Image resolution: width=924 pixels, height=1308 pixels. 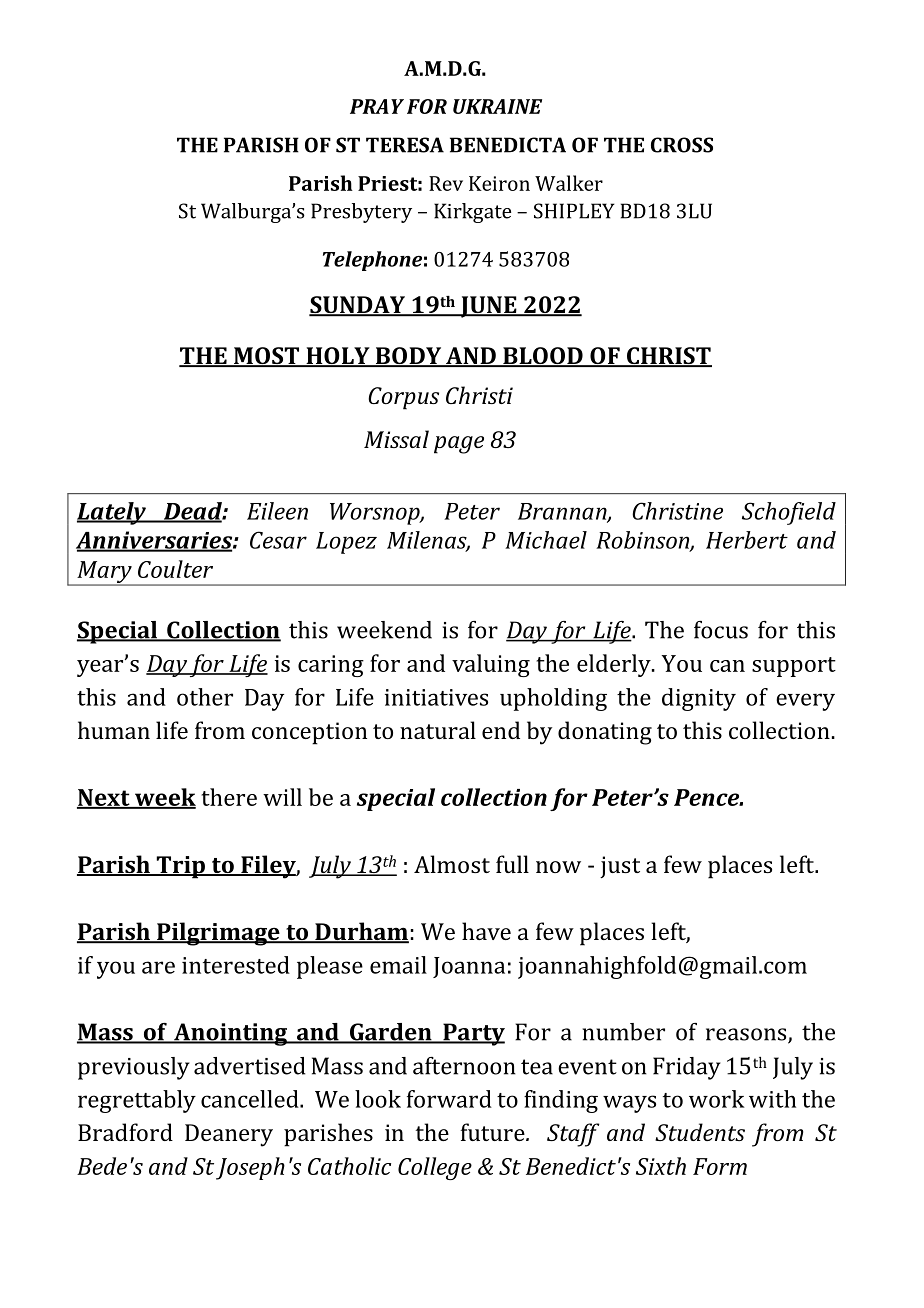 I want to click on natural, so click(x=438, y=730).
